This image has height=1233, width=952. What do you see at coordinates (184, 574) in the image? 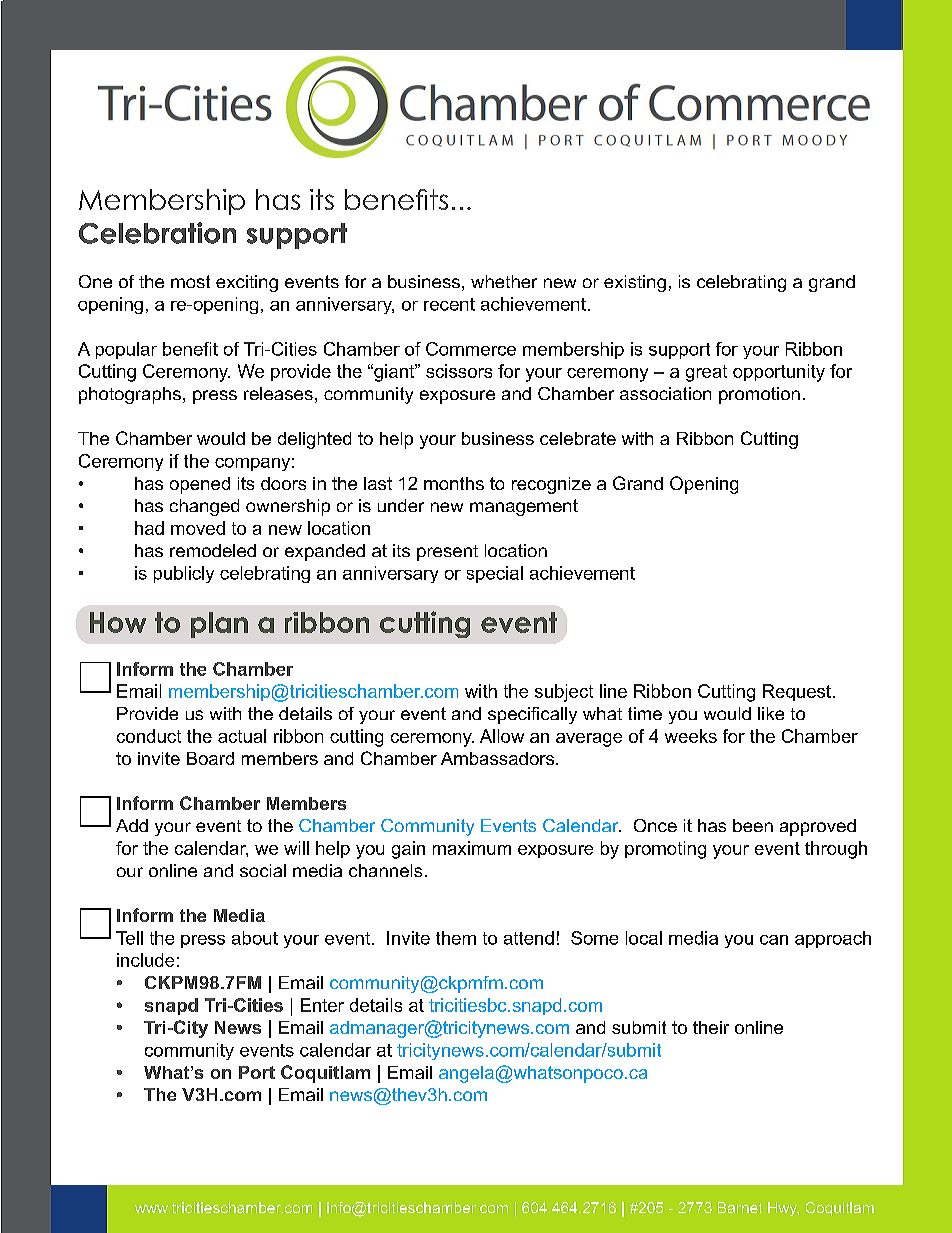
I see `publicly` at bounding box center [184, 574].
